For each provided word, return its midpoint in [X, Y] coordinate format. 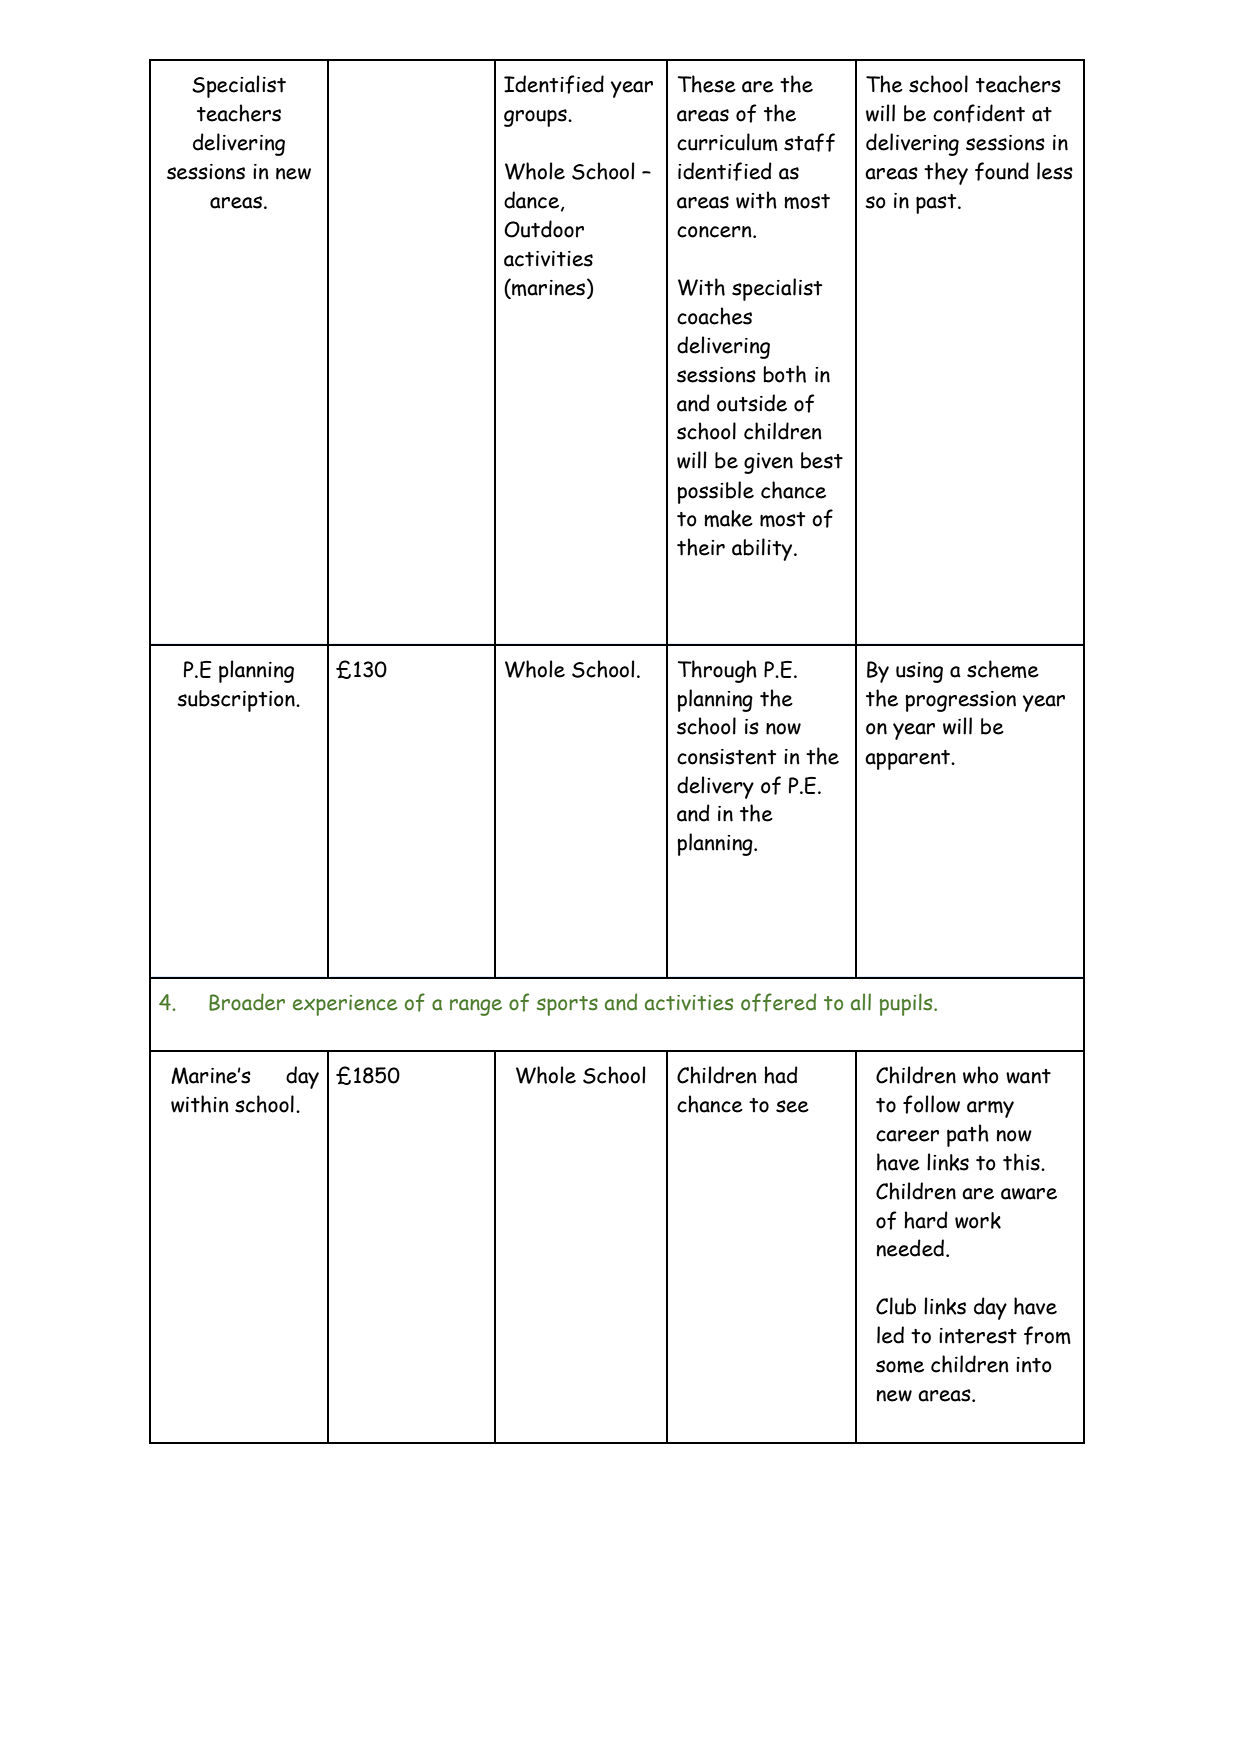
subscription [237, 701]
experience [345, 1005]
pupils [907, 1004]
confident [979, 113]
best [822, 460]
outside [752, 403]
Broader [247, 1002]
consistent [726, 757]
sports [567, 1006]
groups [536, 118]
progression [960, 701]
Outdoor [544, 229]
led [890, 1335]
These [706, 84]
